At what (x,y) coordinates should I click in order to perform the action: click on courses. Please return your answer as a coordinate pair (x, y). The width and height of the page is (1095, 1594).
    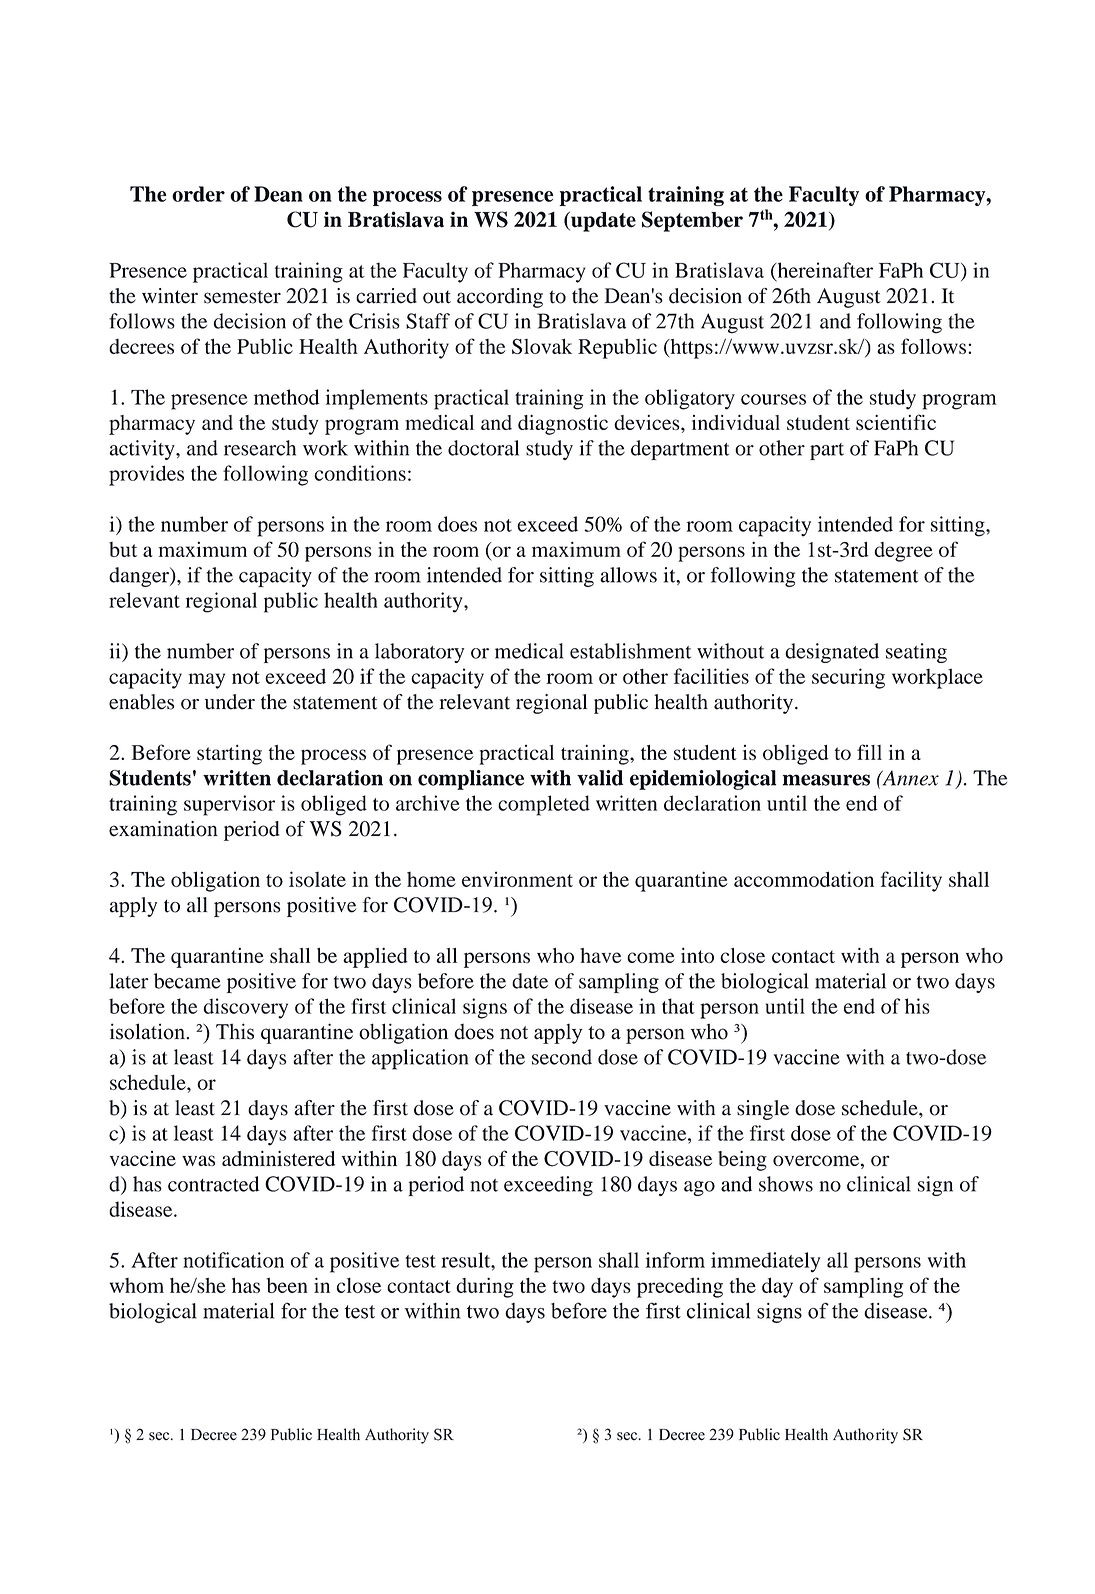
    Looking at the image, I should click on (773, 399).
